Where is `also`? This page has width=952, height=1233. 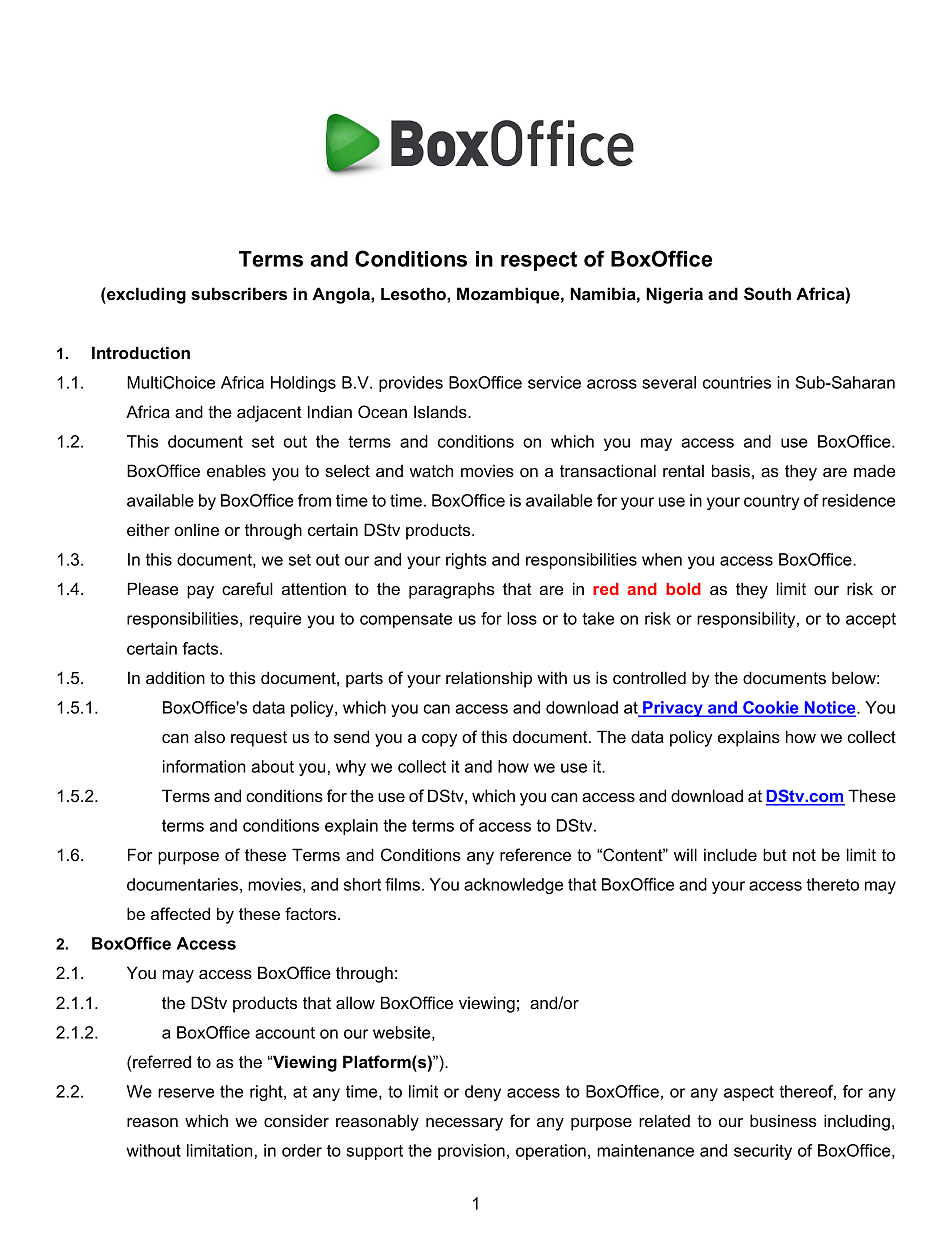
also is located at coordinates (209, 736).
